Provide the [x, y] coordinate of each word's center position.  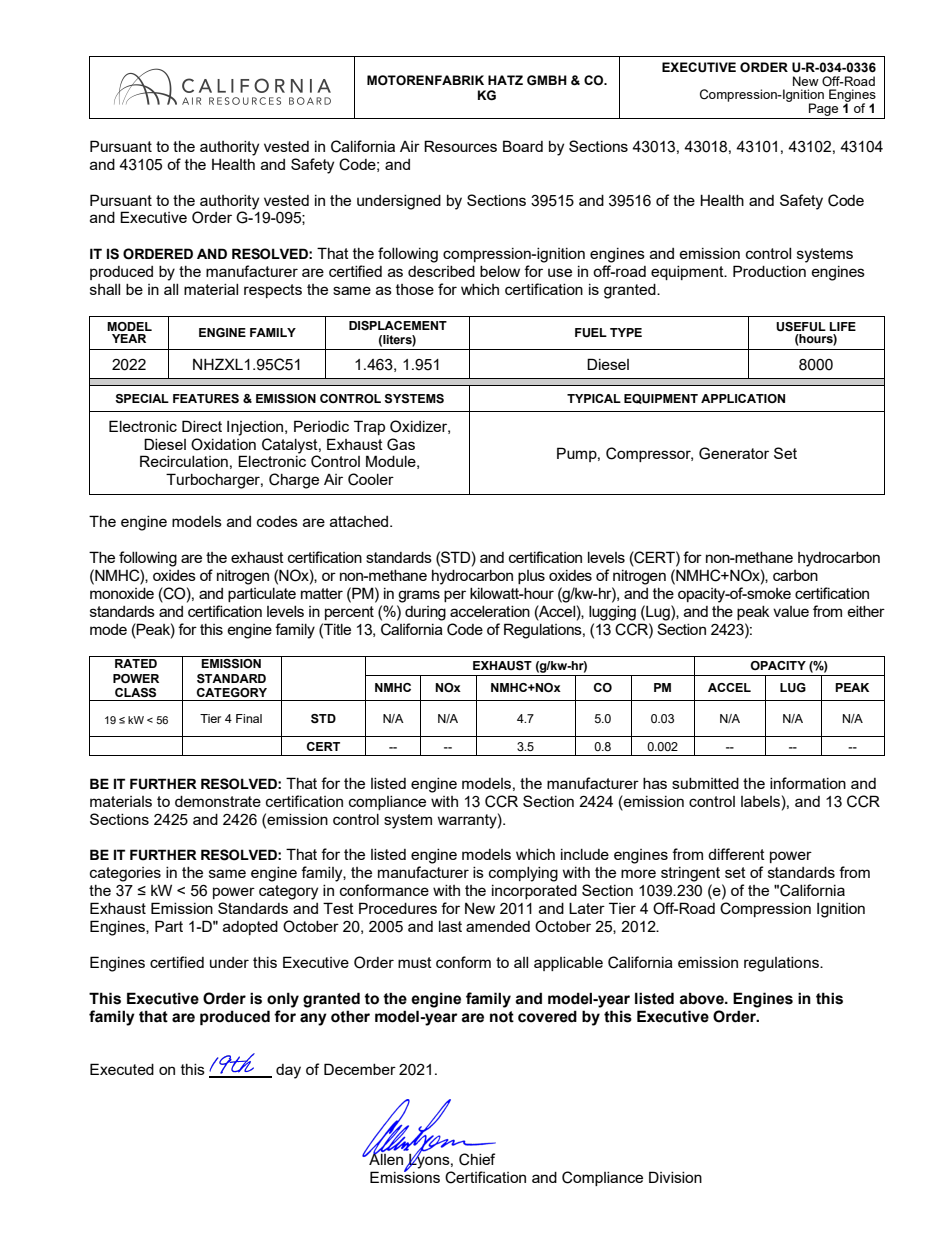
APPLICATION [743, 398]
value [791, 611]
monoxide [122, 593]
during [425, 613]
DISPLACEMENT [398, 325]
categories [125, 874]
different [736, 854]
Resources [460, 146]
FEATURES [206, 399]
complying [523, 874]
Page [823, 109]
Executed [122, 1069]
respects [273, 291]
